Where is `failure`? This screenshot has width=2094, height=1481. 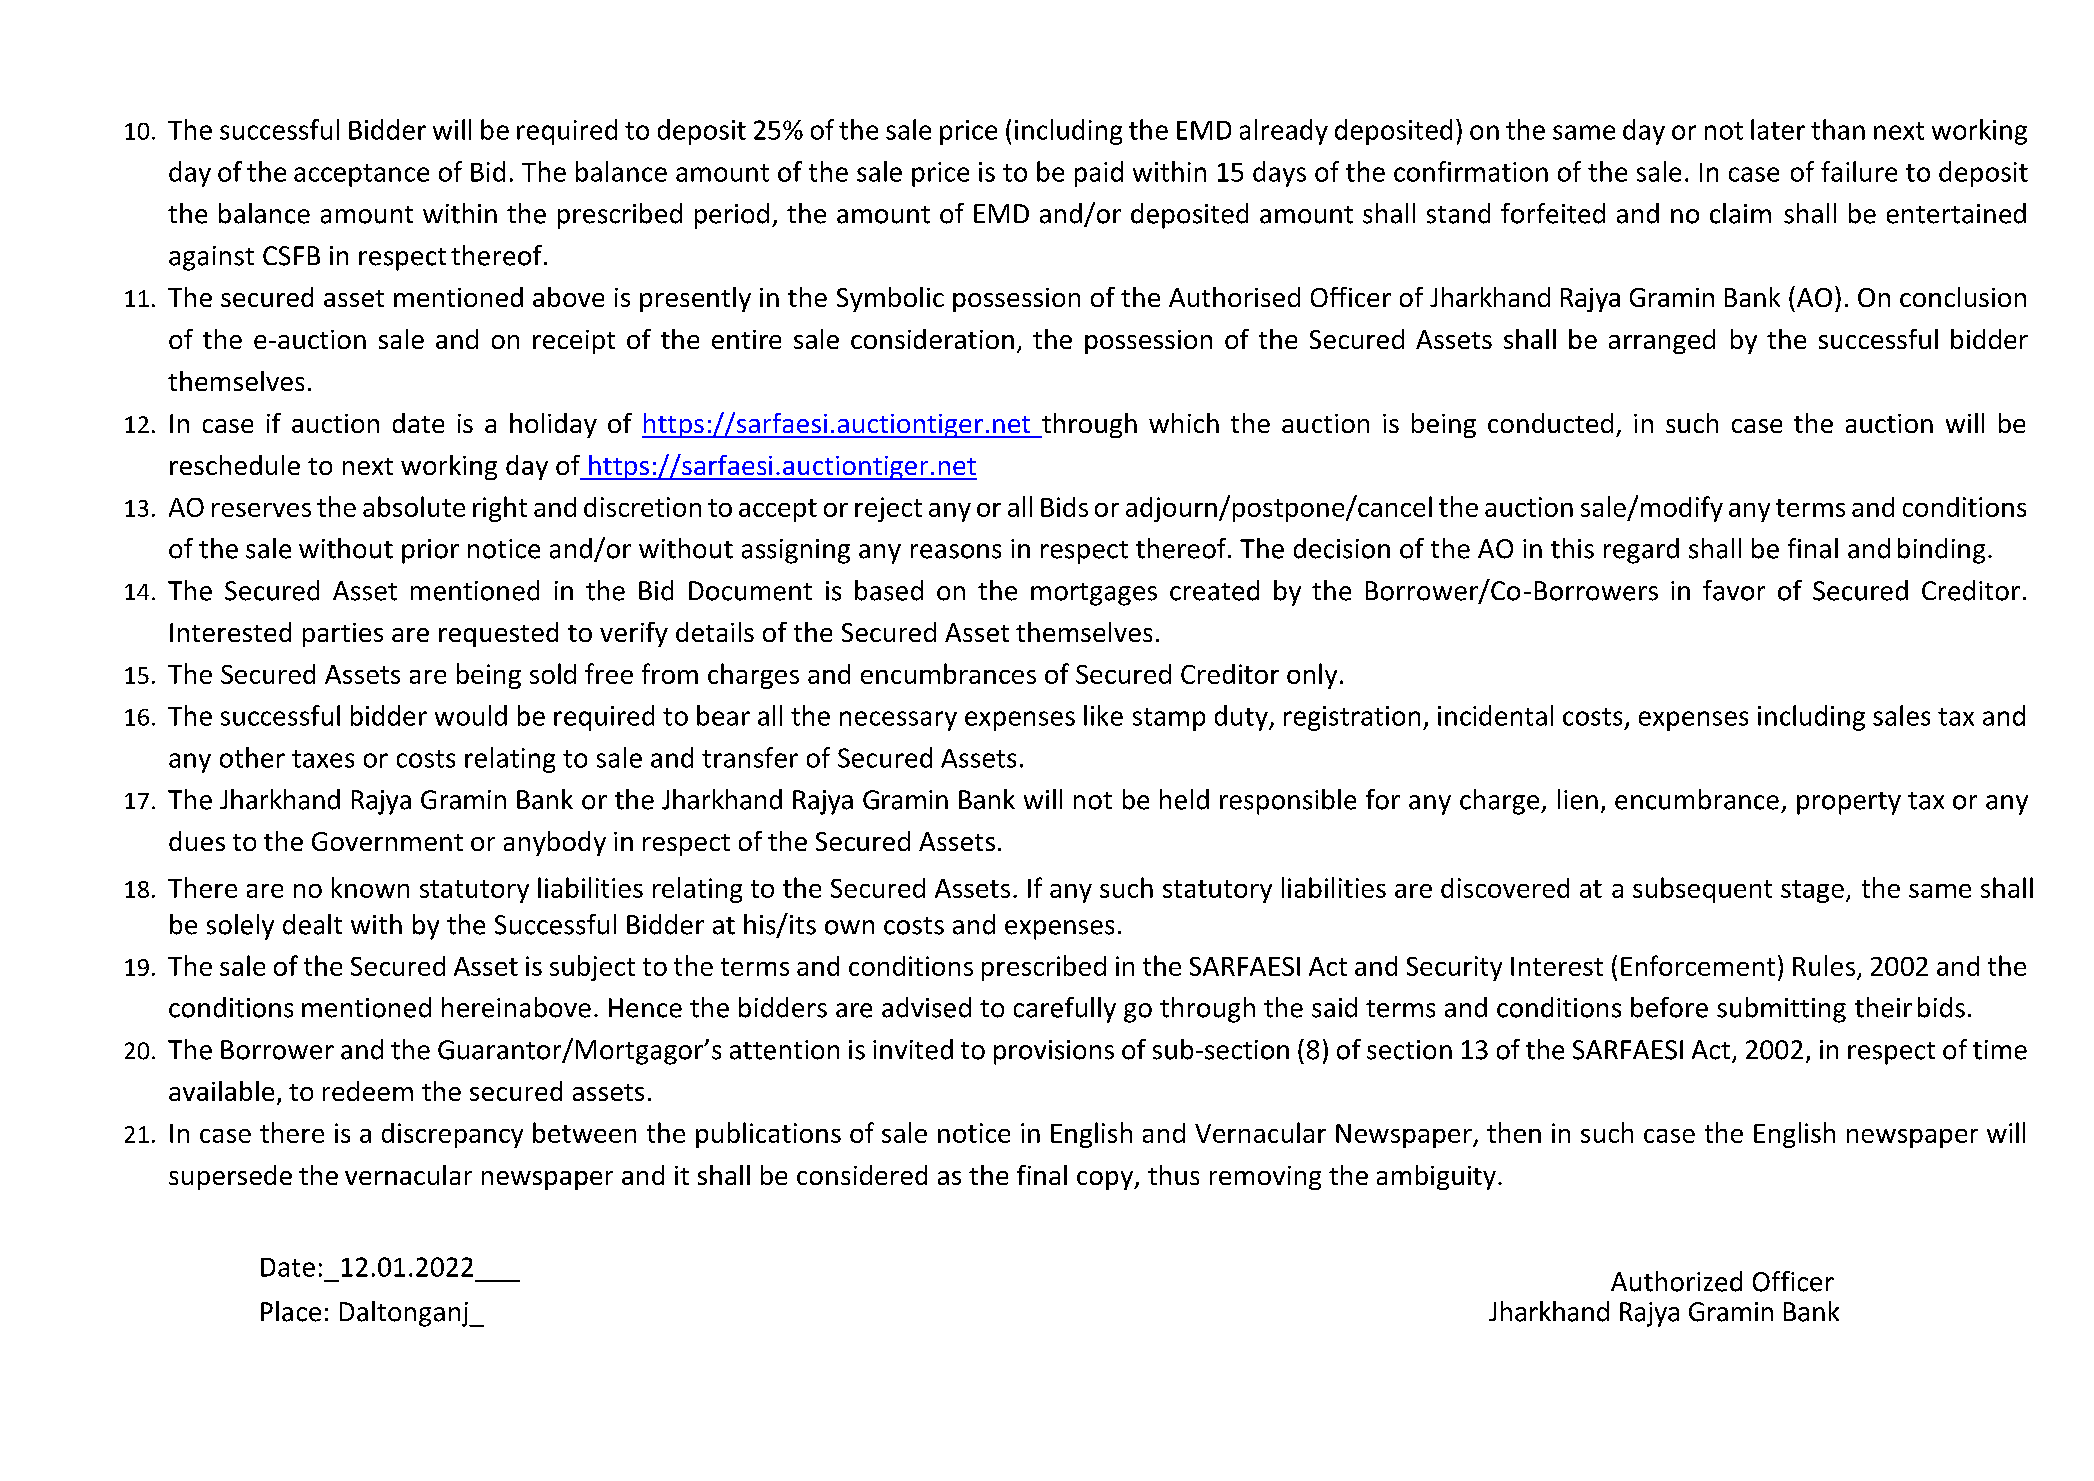
failure is located at coordinates (1859, 171).
